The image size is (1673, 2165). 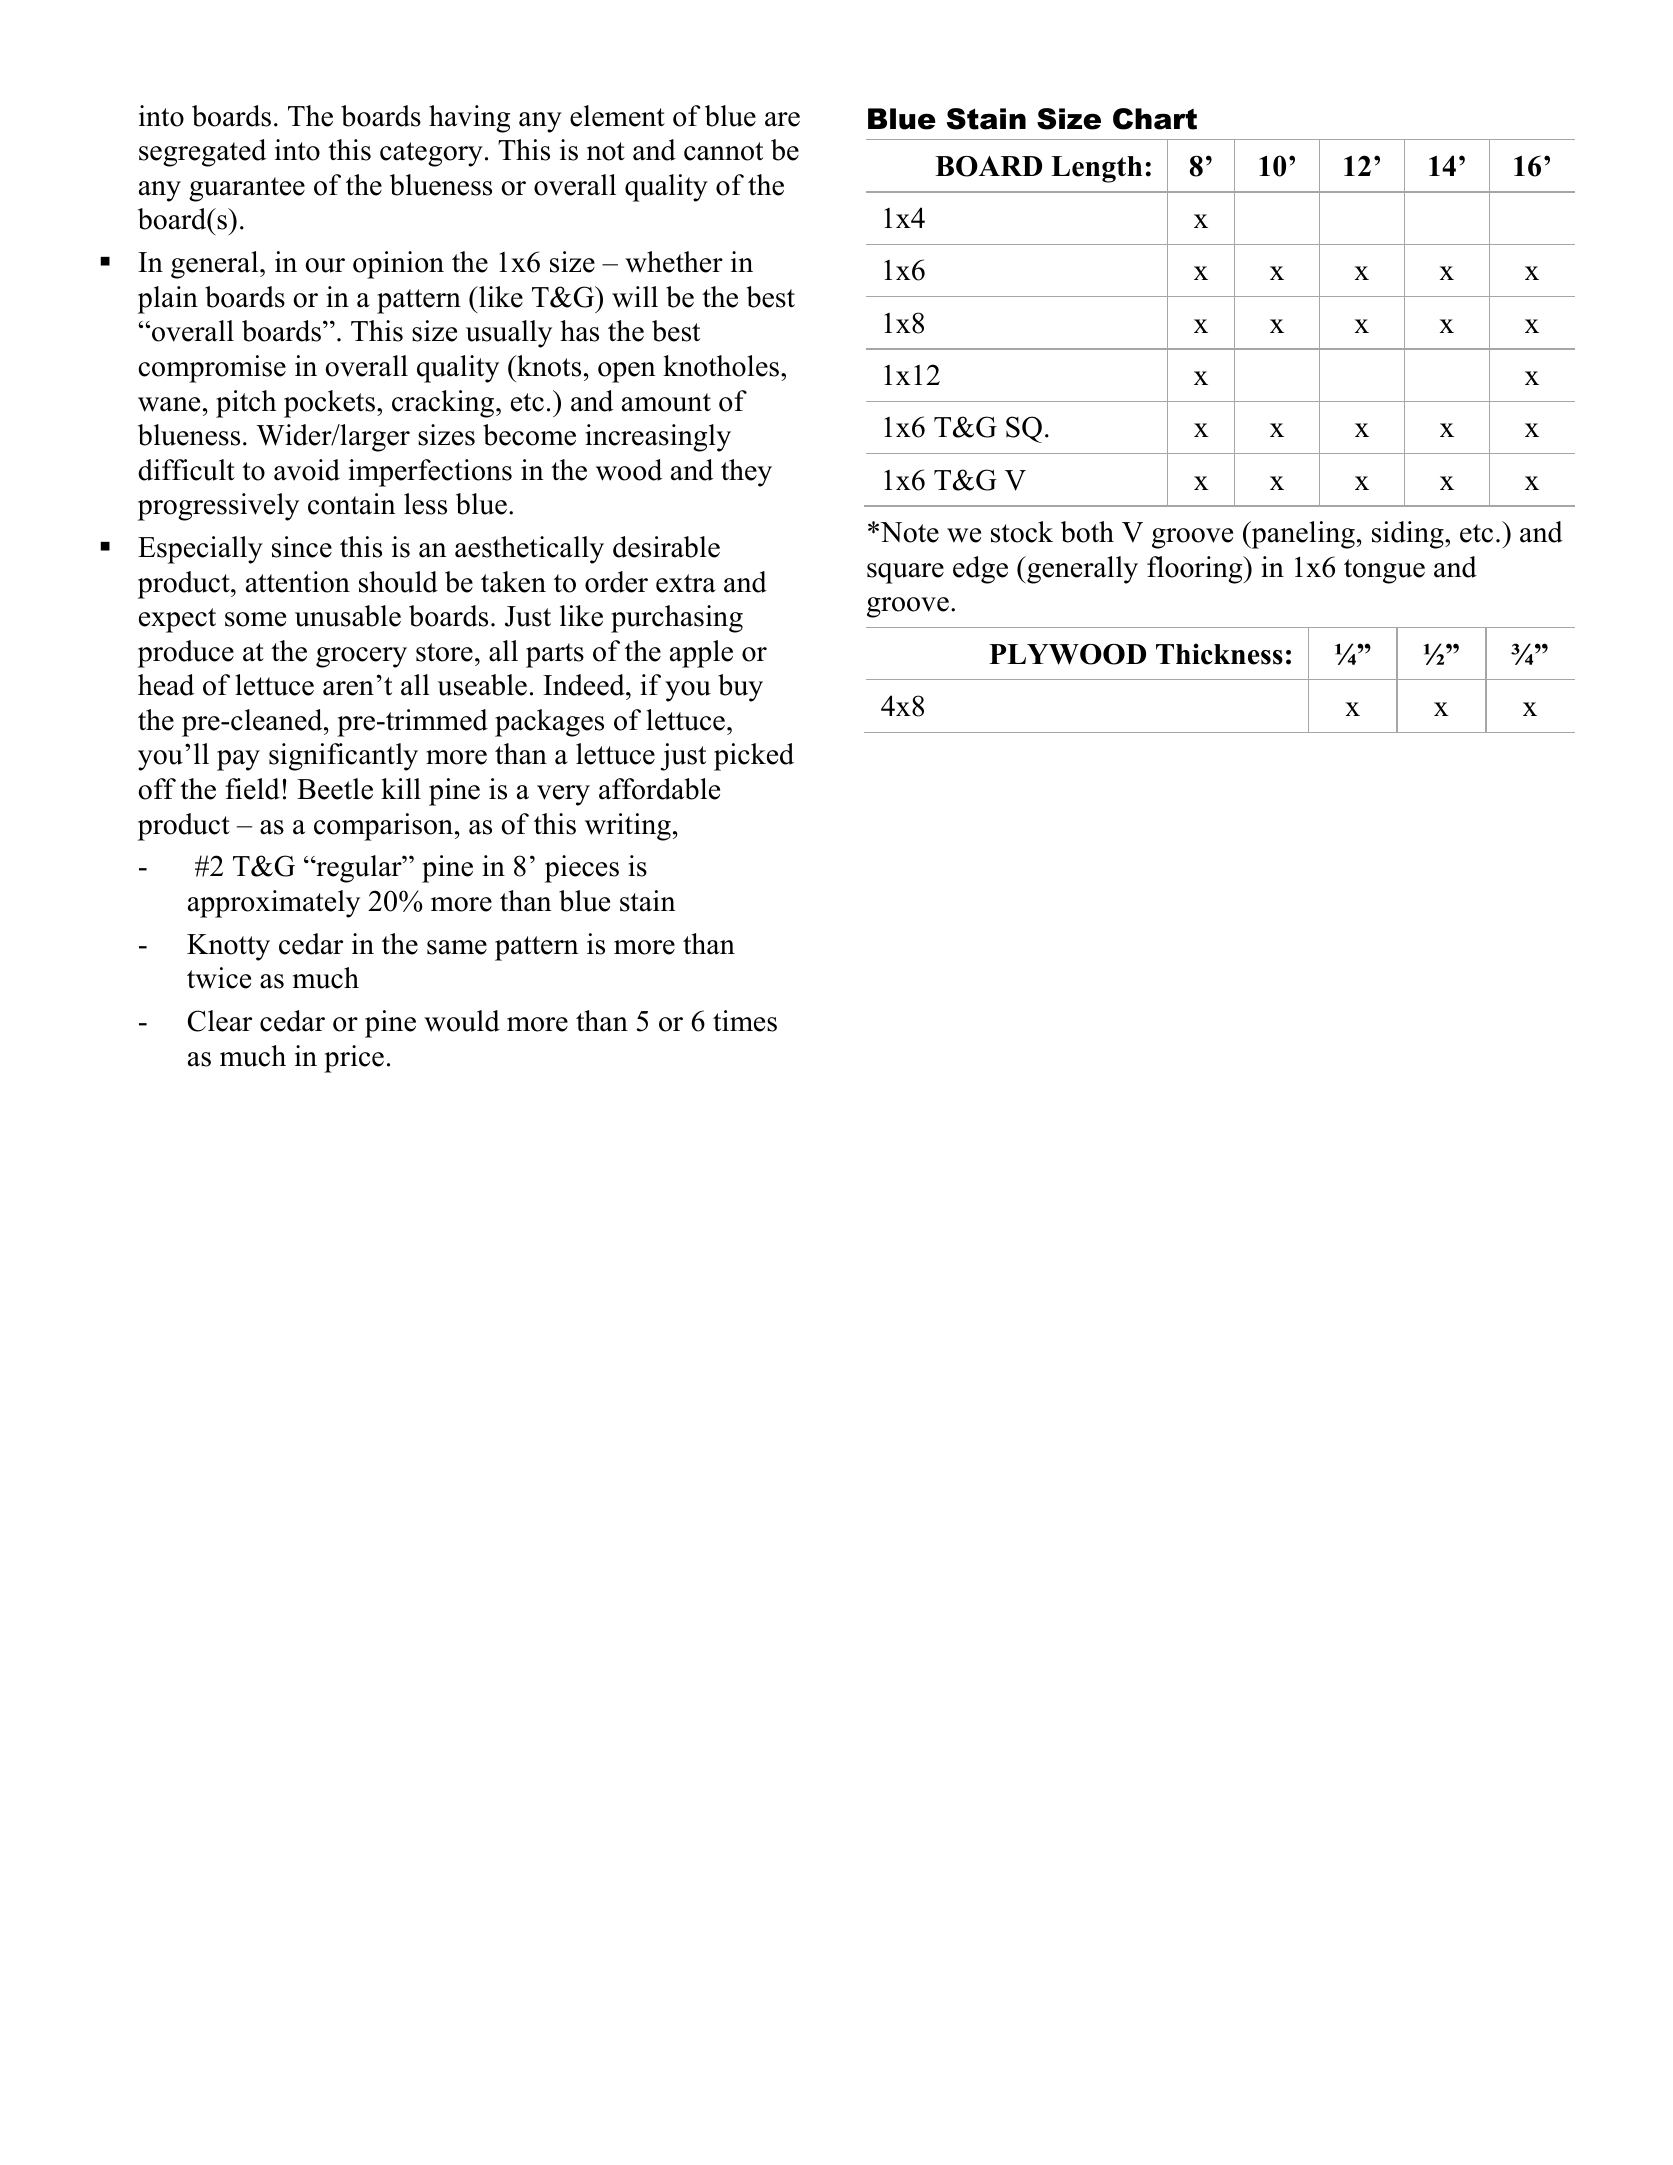 What do you see at coordinates (659, 789) in the screenshot?
I see `affordable` at bounding box center [659, 789].
